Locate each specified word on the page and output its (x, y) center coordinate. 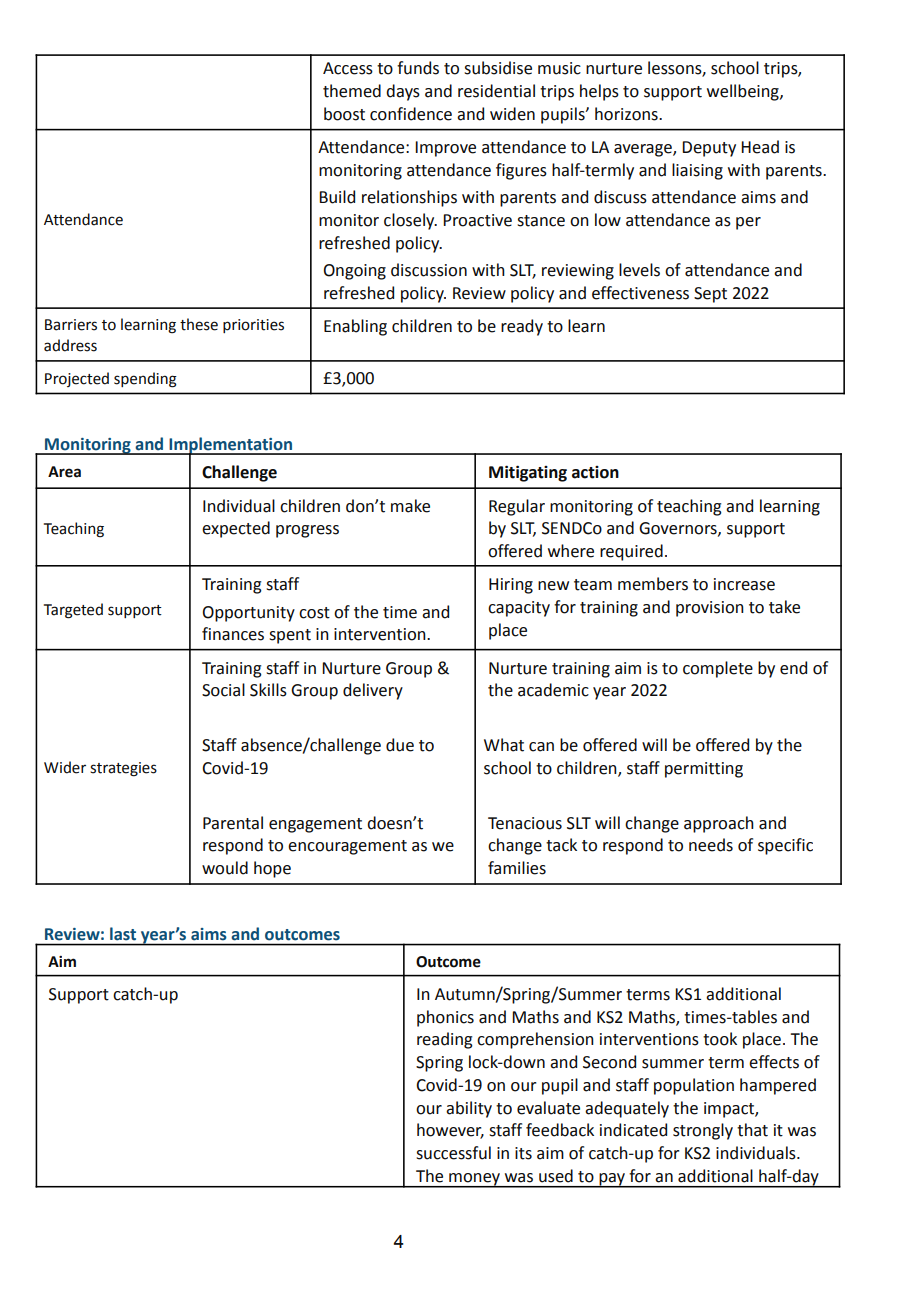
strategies (123, 769)
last (123, 933)
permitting (704, 770)
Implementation (231, 446)
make (410, 506)
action (595, 472)
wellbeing (744, 92)
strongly (703, 1131)
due (400, 745)
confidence (411, 114)
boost (344, 114)
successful (453, 1153)
